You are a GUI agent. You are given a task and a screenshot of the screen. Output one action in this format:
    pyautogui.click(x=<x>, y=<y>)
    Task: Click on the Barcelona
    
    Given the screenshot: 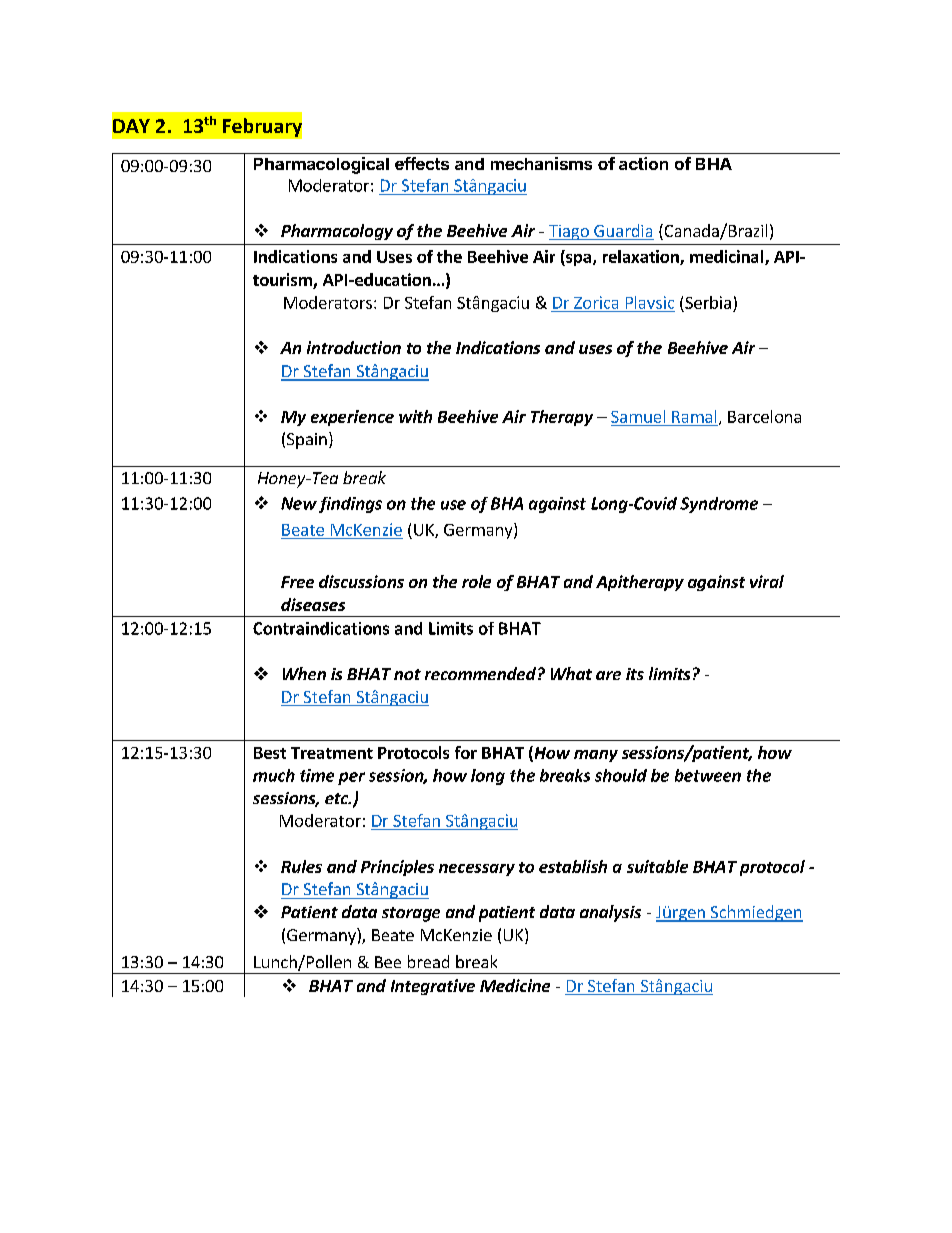 What is the action you would take?
    pyautogui.click(x=764, y=416)
